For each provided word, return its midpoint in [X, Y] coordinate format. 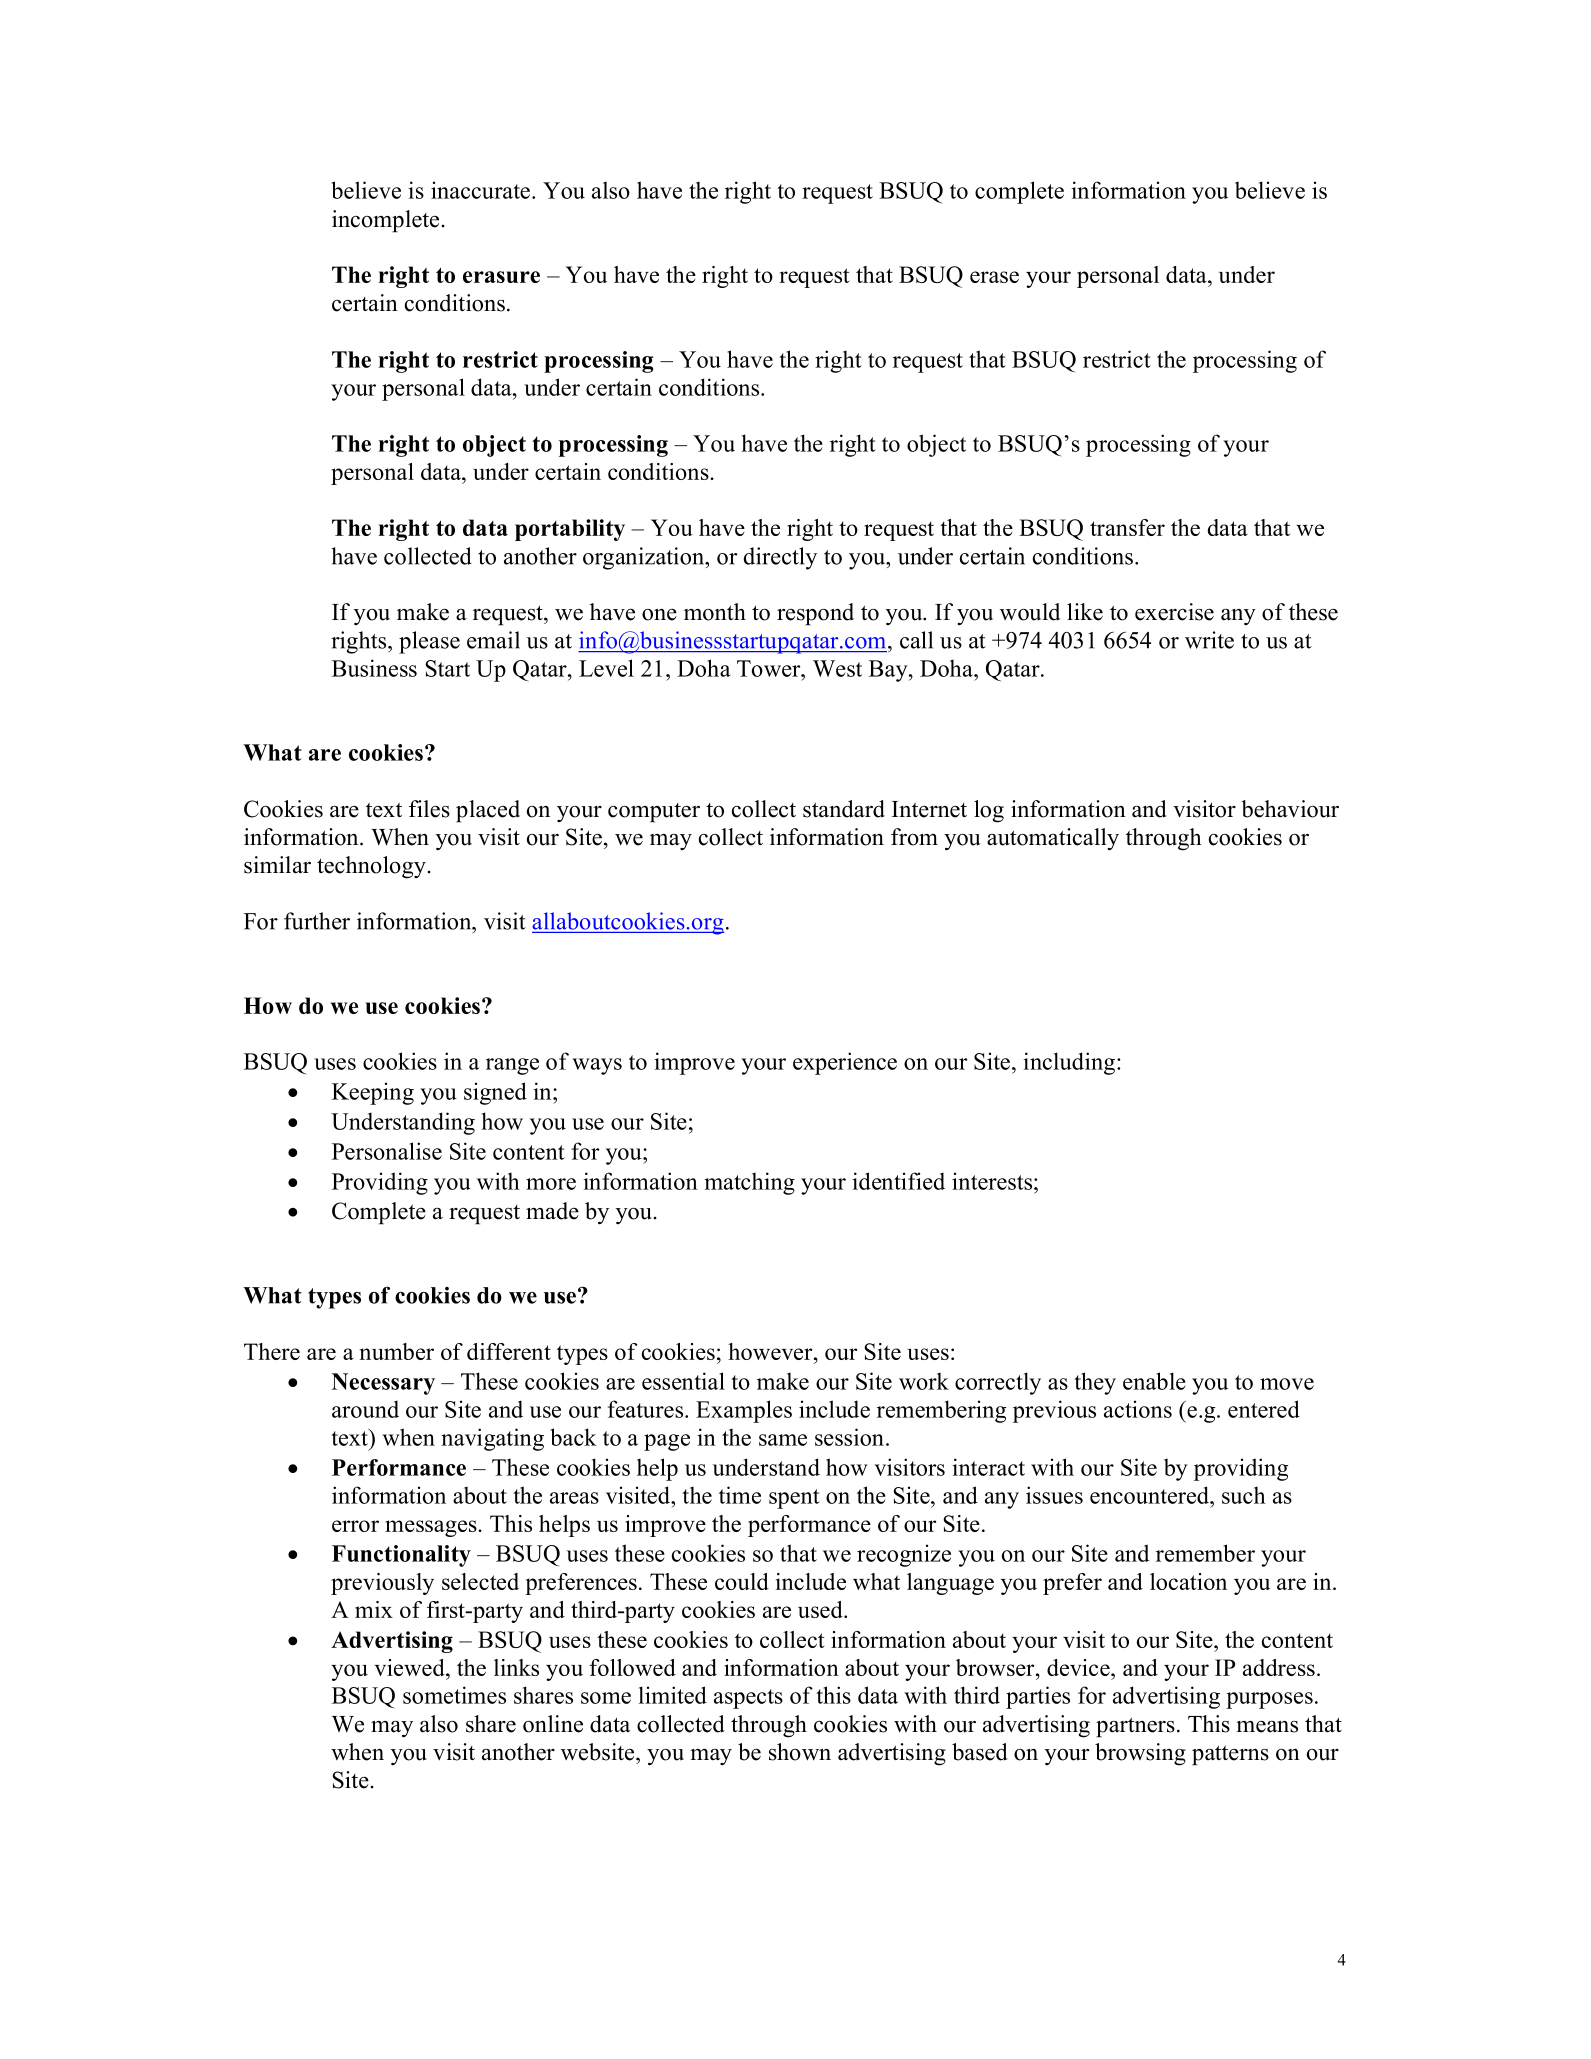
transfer [1127, 527]
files [429, 809]
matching [749, 1183]
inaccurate [480, 190]
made [552, 1211]
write [1209, 640]
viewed [410, 1667]
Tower [770, 668]
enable [1154, 1381]
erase [994, 277]
